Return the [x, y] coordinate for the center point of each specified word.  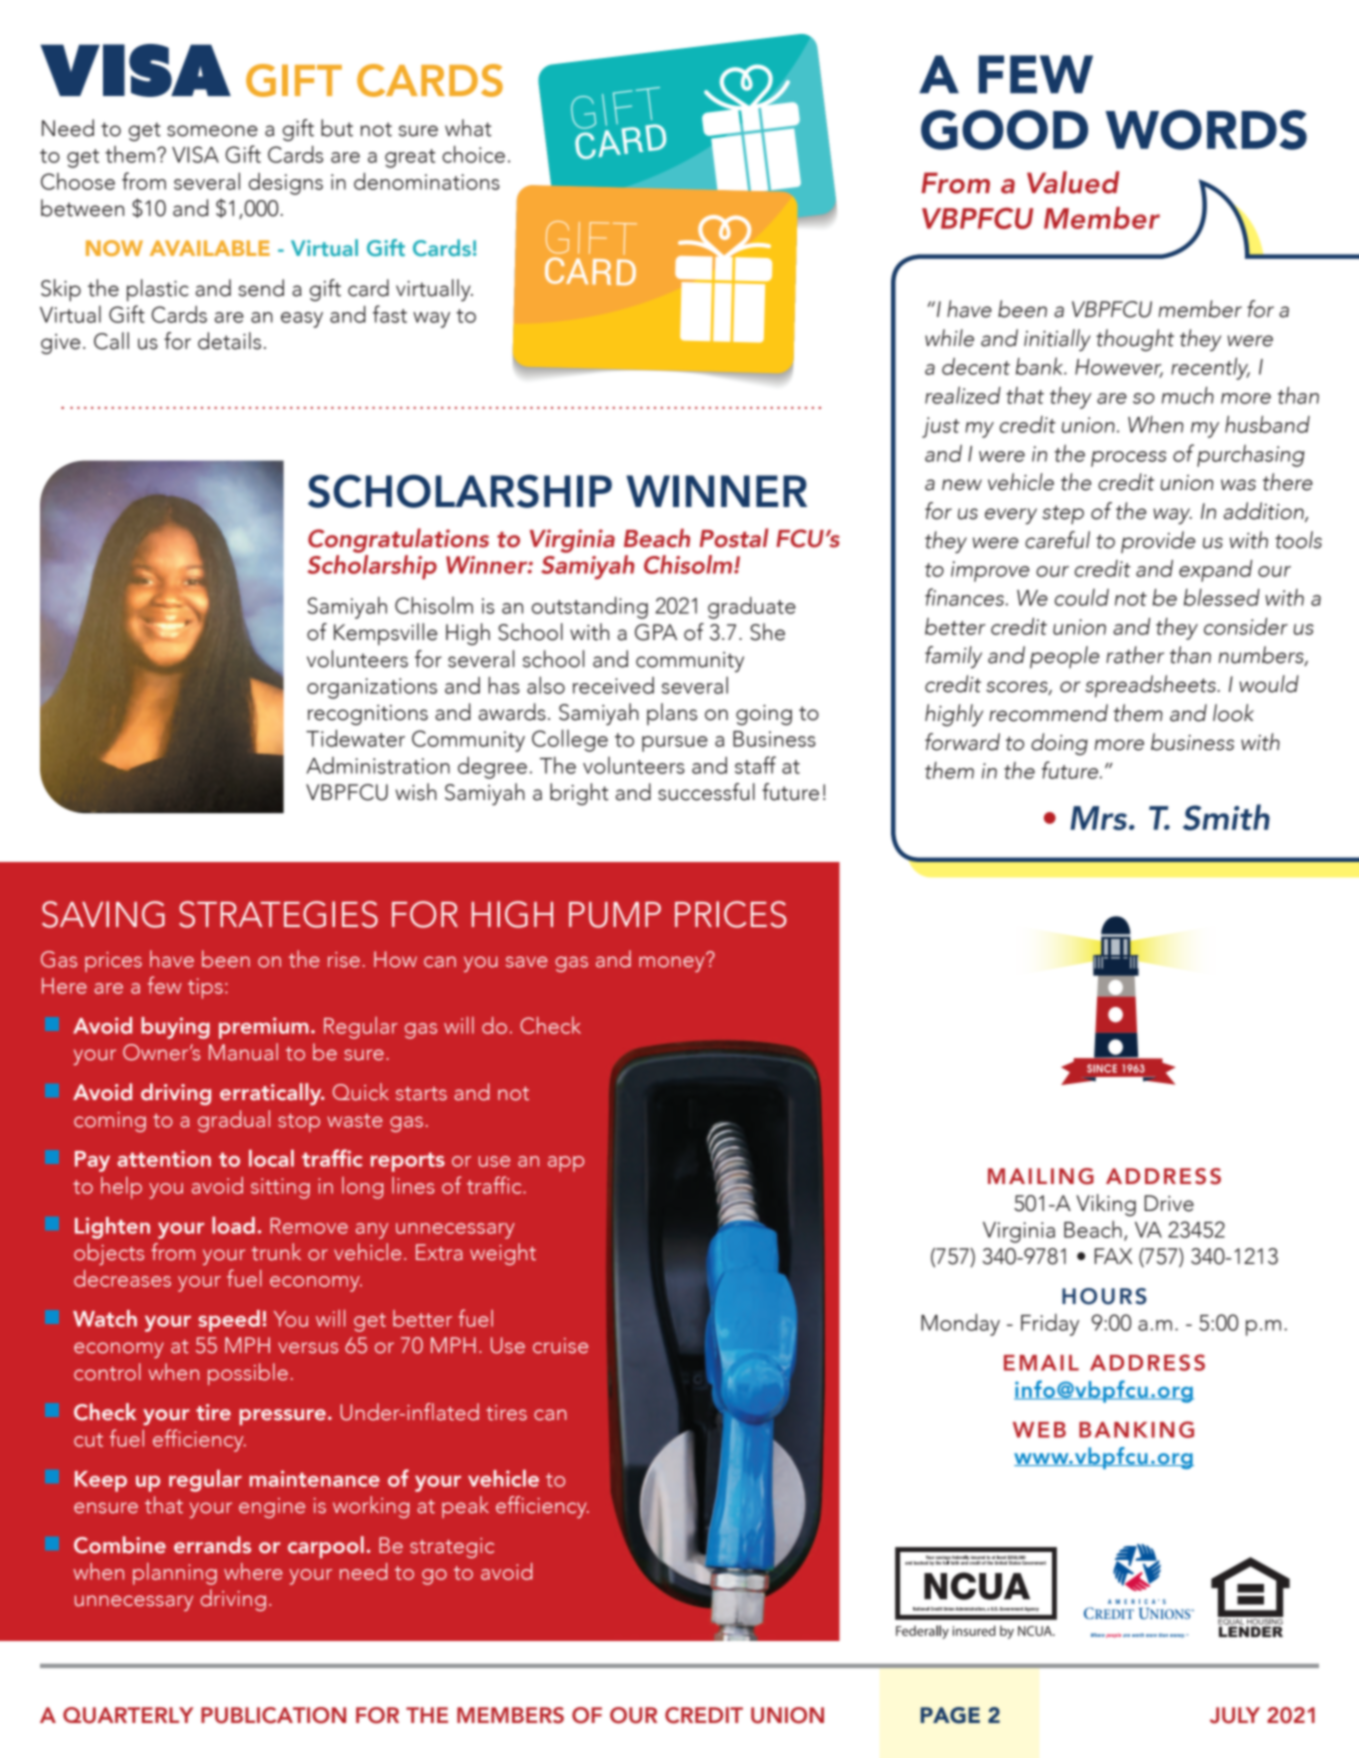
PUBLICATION [273, 1715]
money [673, 963]
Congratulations [398, 540]
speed [229, 1321]
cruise [560, 1346]
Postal [734, 538]
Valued [1073, 182]
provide [1158, 542]
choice [473, 154]
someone [212, 131]
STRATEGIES [278, 914]
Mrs [1100, 818]
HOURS [1104, 1296]
